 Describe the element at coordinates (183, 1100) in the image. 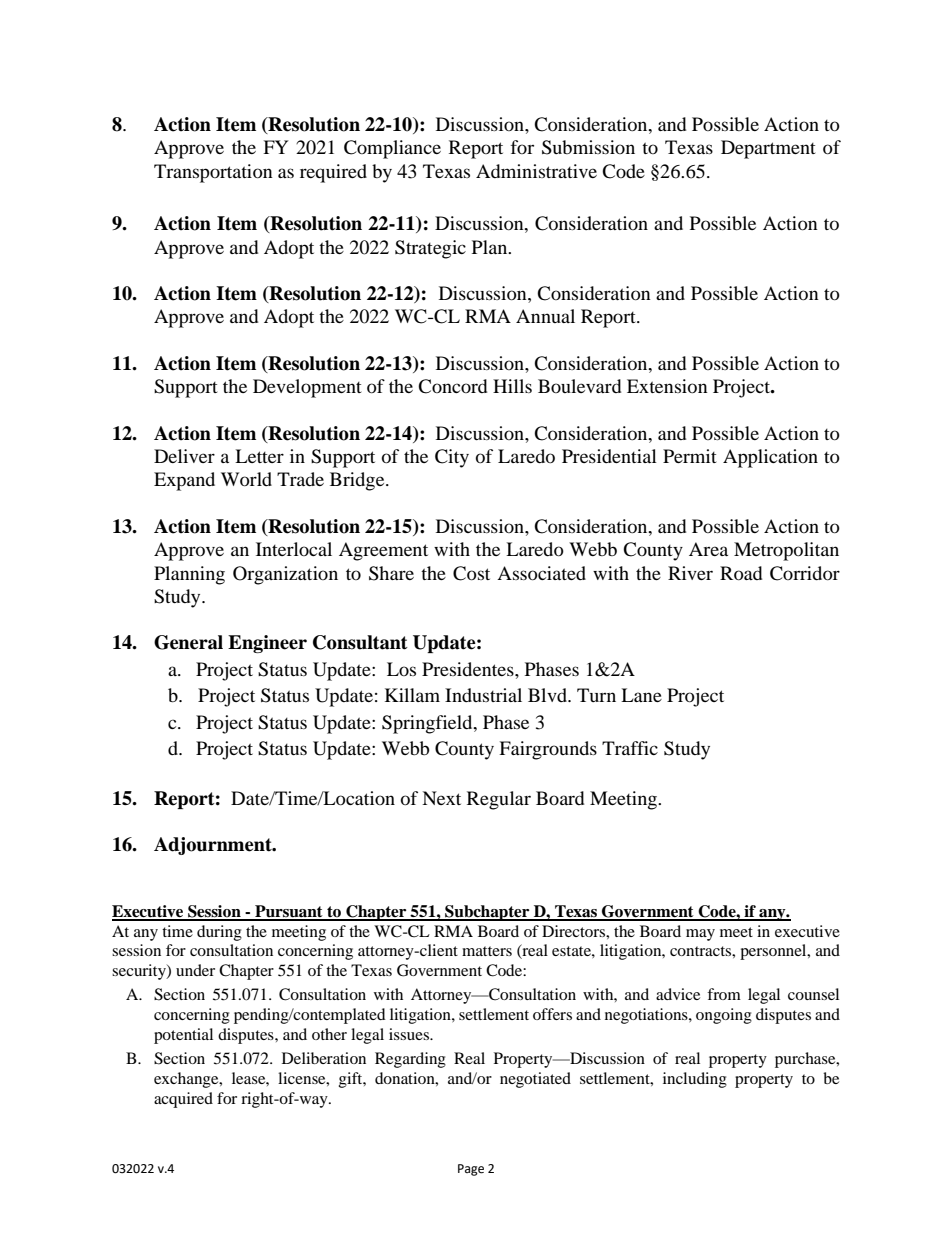

I see `acquired` at that location.
